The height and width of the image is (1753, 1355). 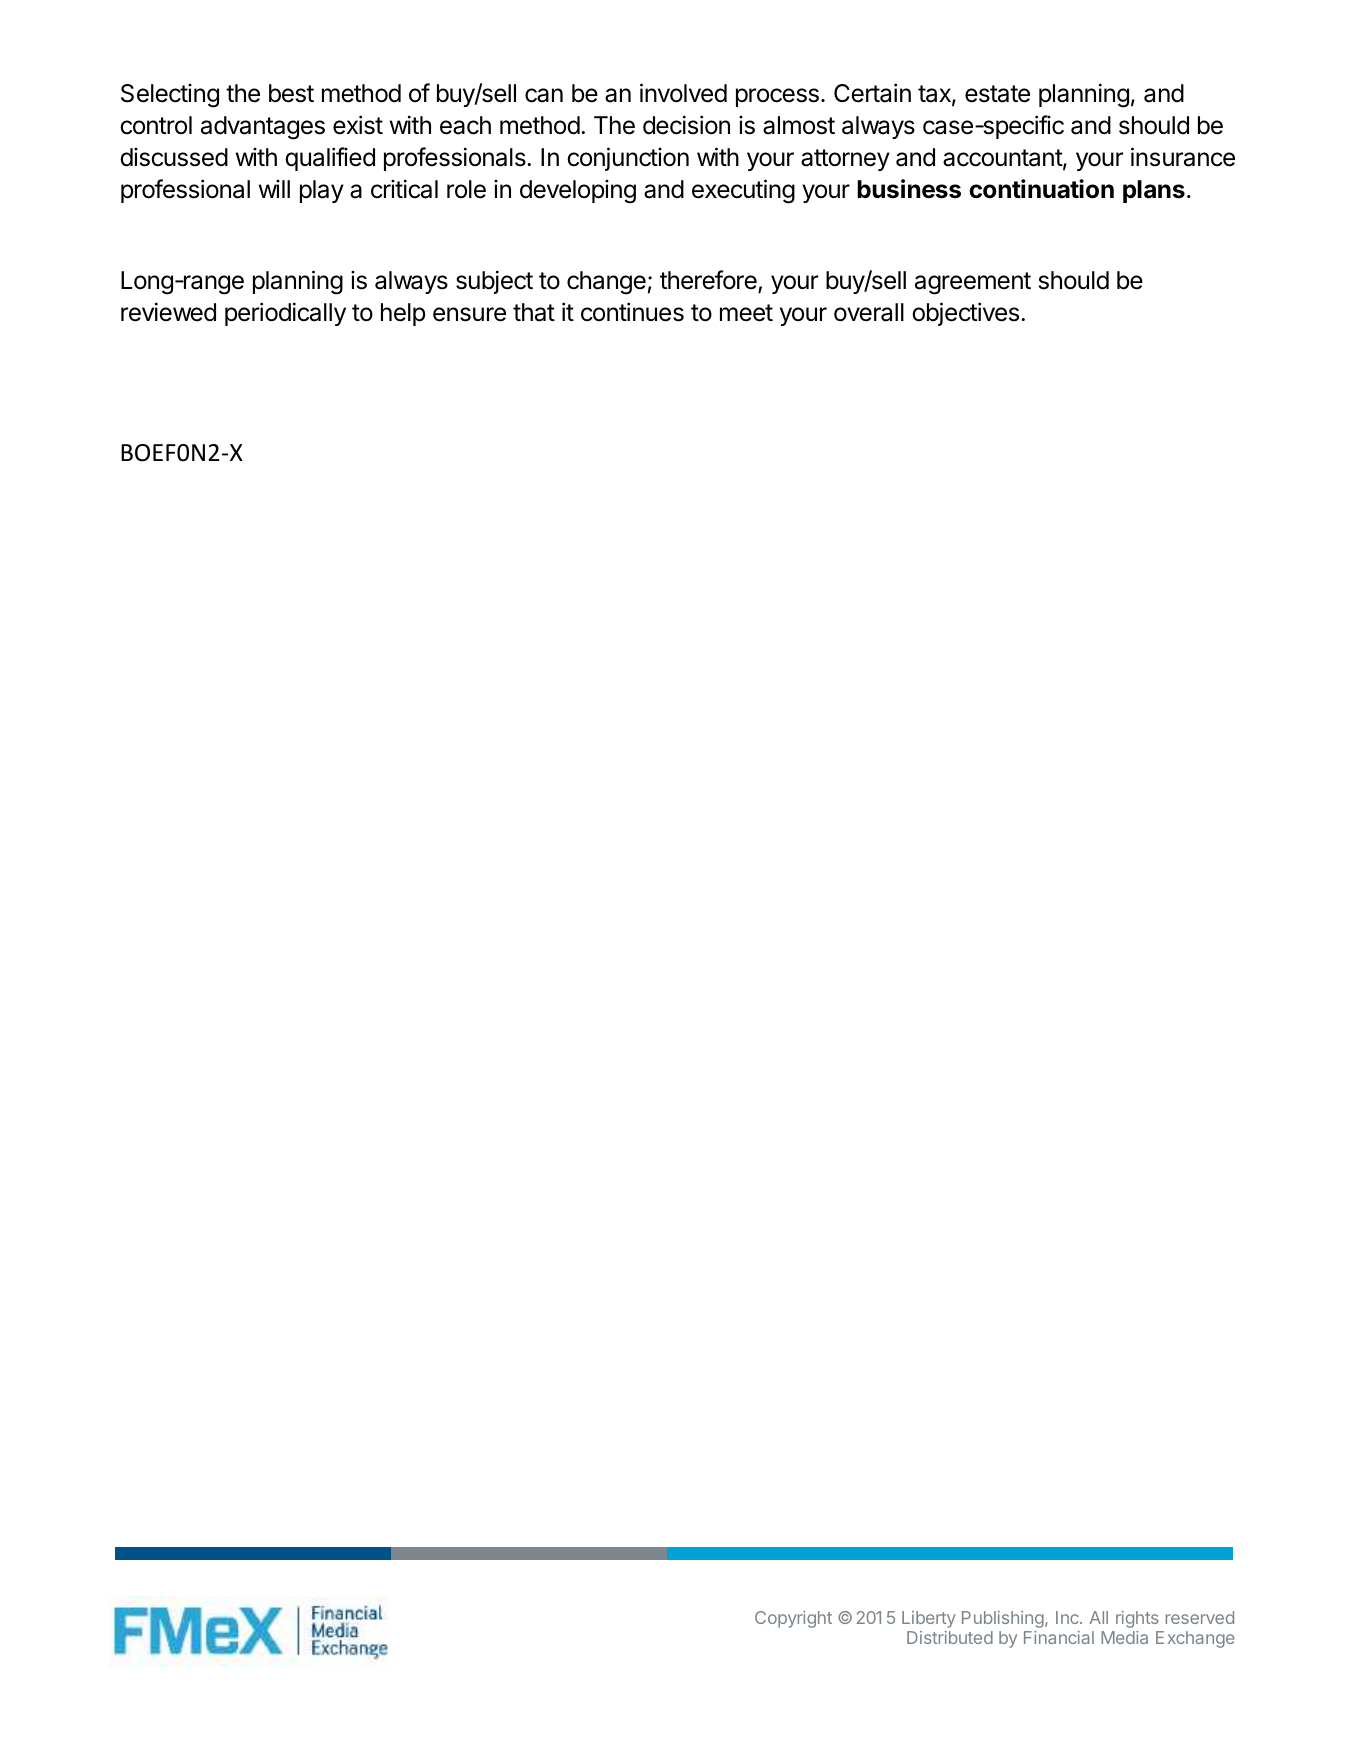 I want to click on Publishing, so click(x=1004, y=1619).
